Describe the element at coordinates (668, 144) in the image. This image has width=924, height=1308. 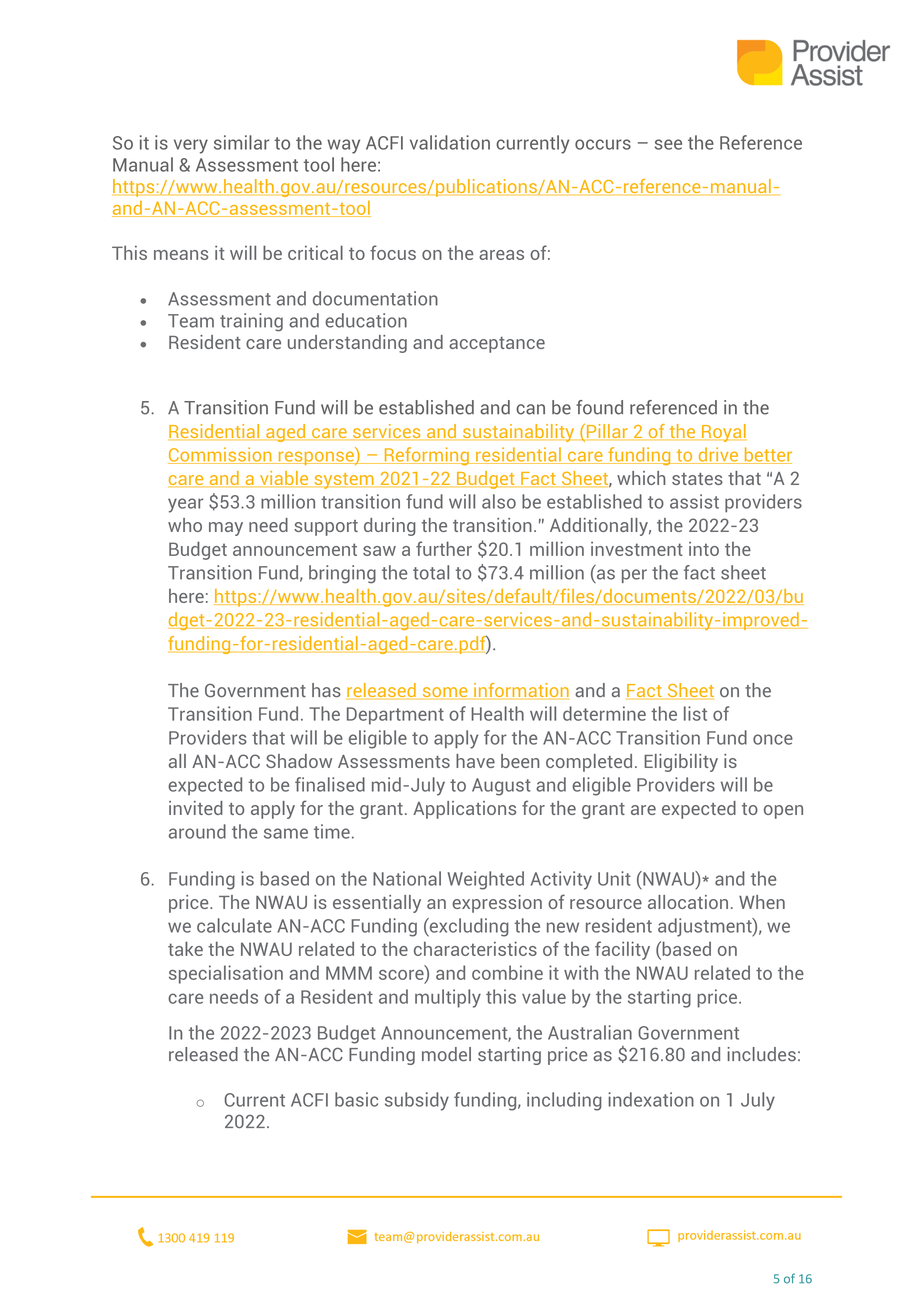
I see `see` at that location.
